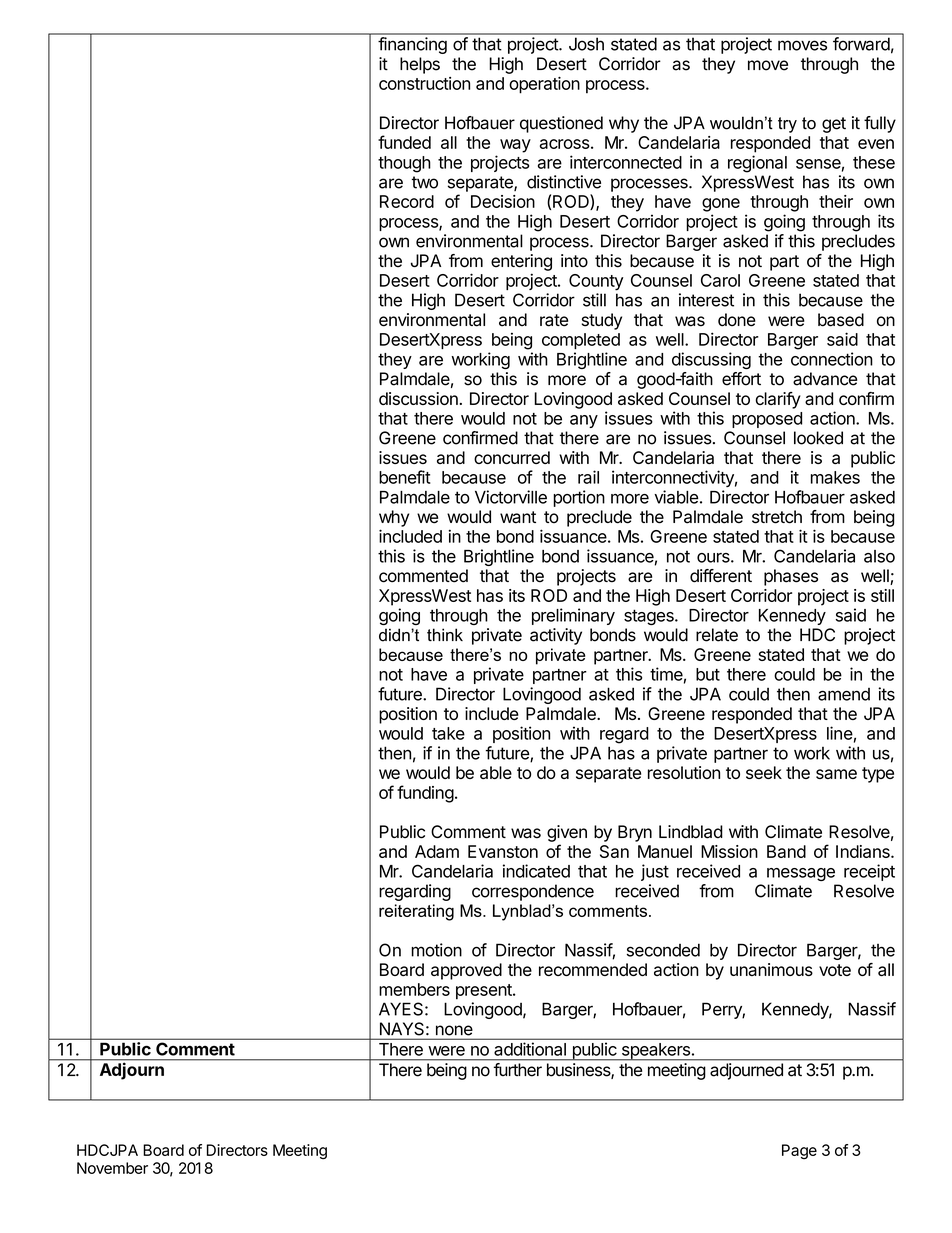 The image size is (952, 1233). Describe the element at coordinates (581, 341) in the screenshot. I see `completed` at that location.
